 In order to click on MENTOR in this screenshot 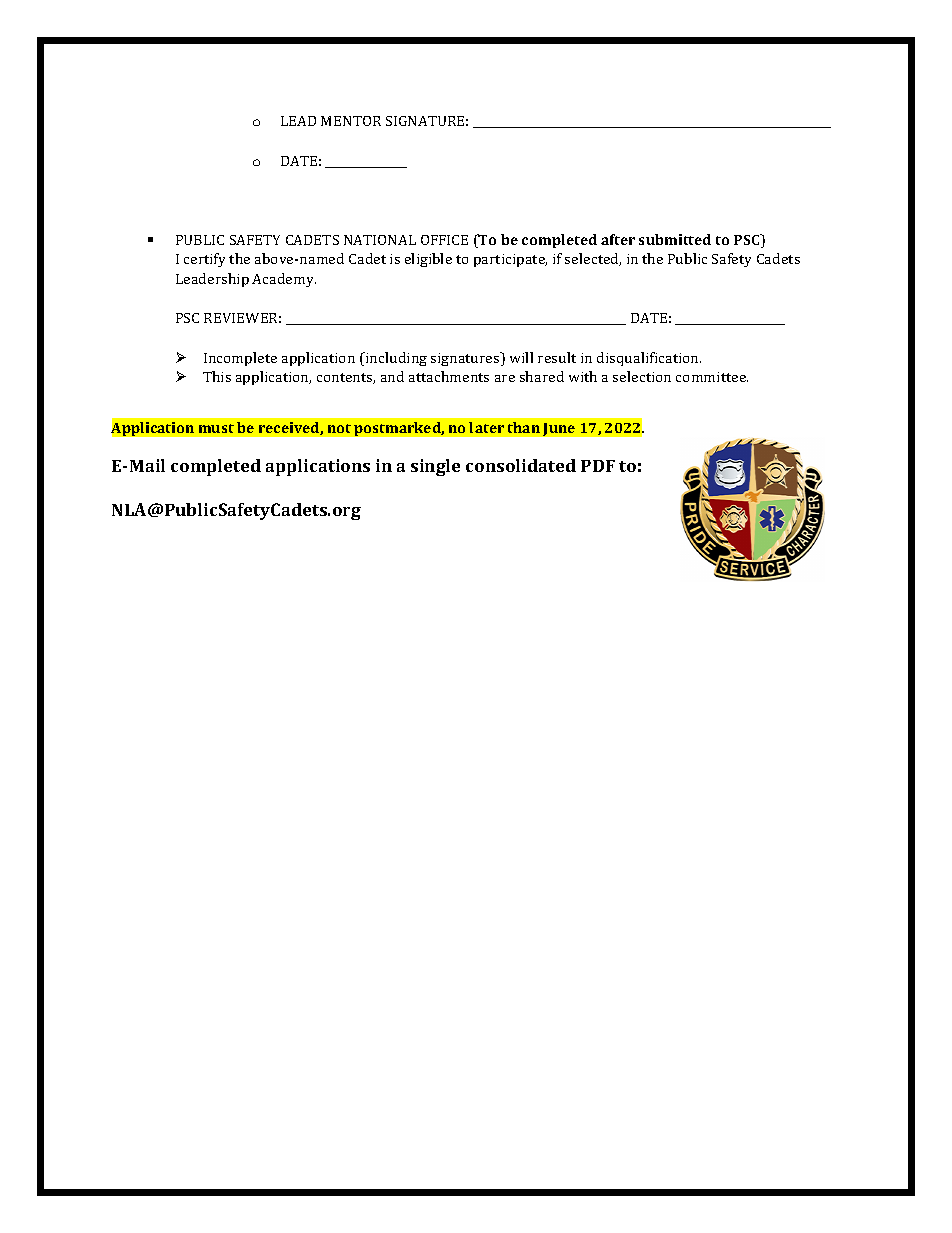, I will do `click(351, 121)`.
